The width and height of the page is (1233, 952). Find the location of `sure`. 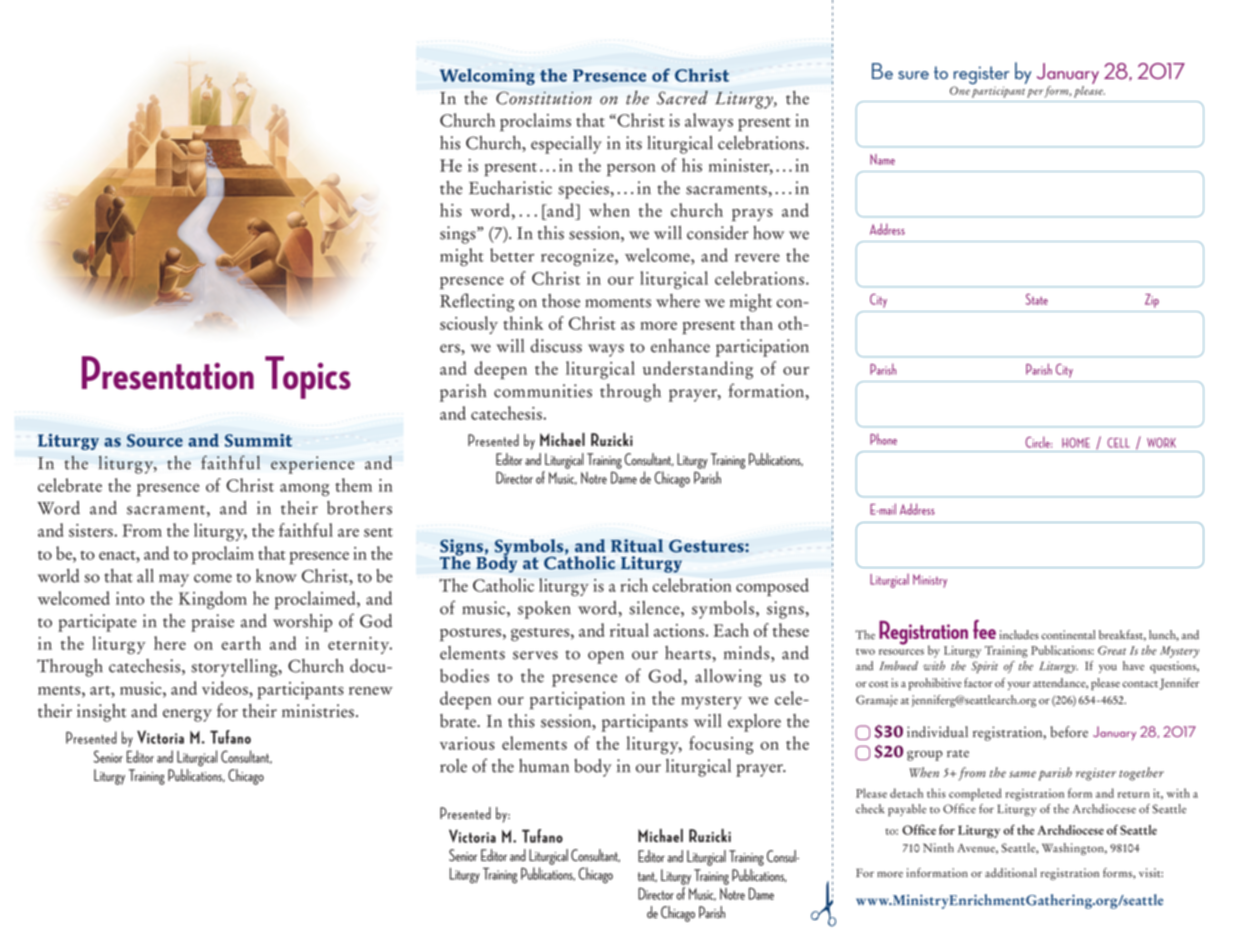

sure is located at coordinates (913, 75).
